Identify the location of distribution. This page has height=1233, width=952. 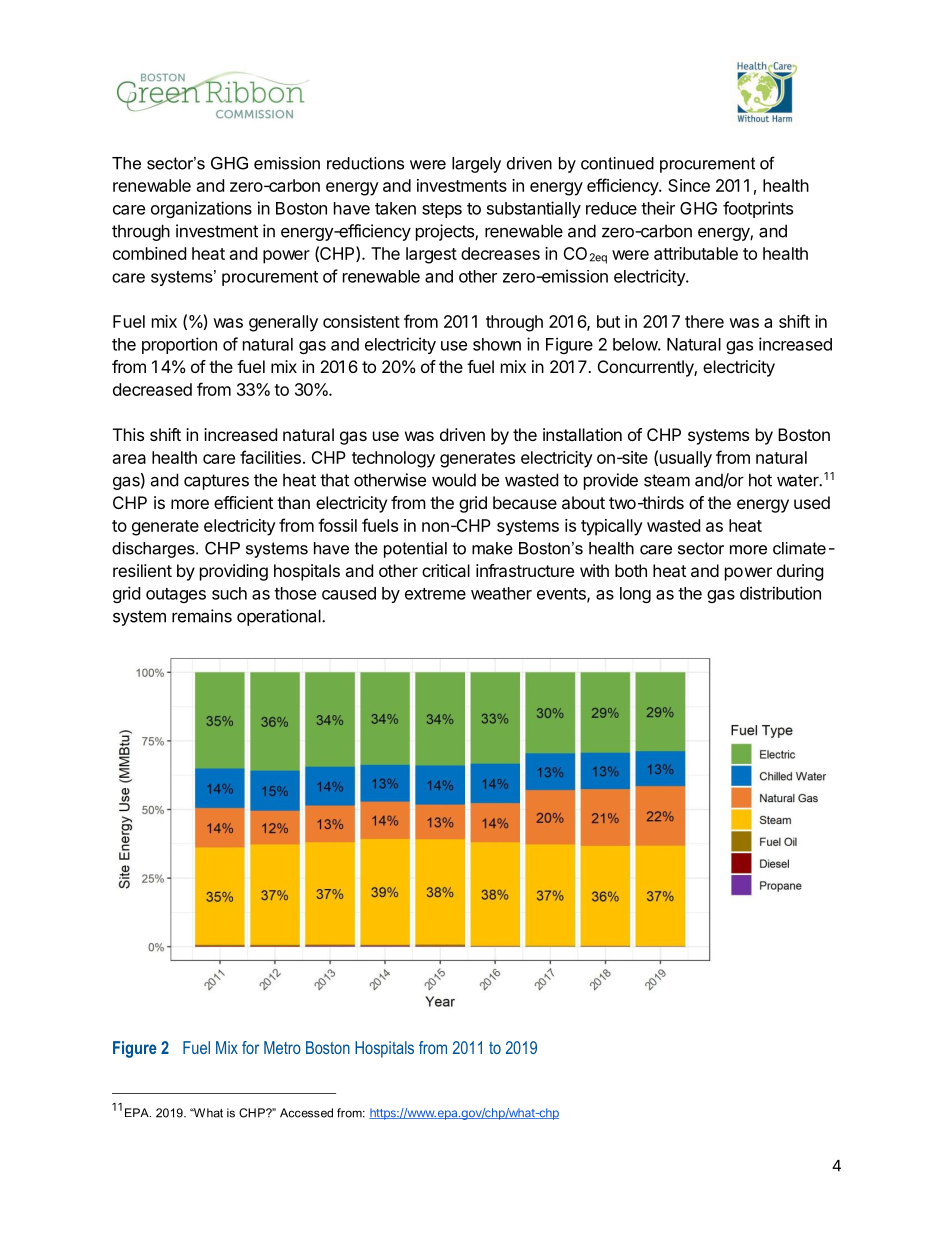
(780, 593).
